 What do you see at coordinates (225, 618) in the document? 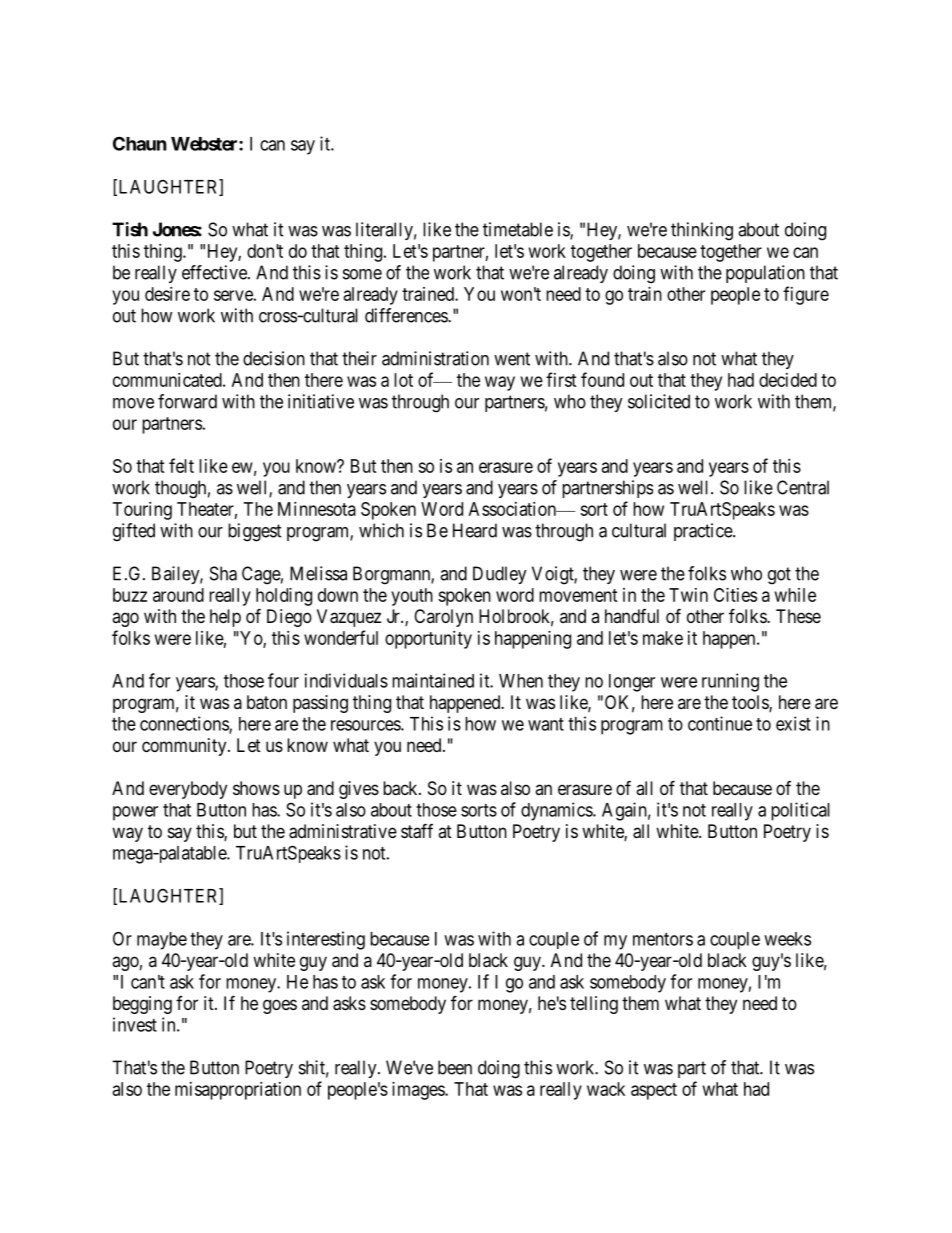
I see `help` at bounding box center [225, 618].
